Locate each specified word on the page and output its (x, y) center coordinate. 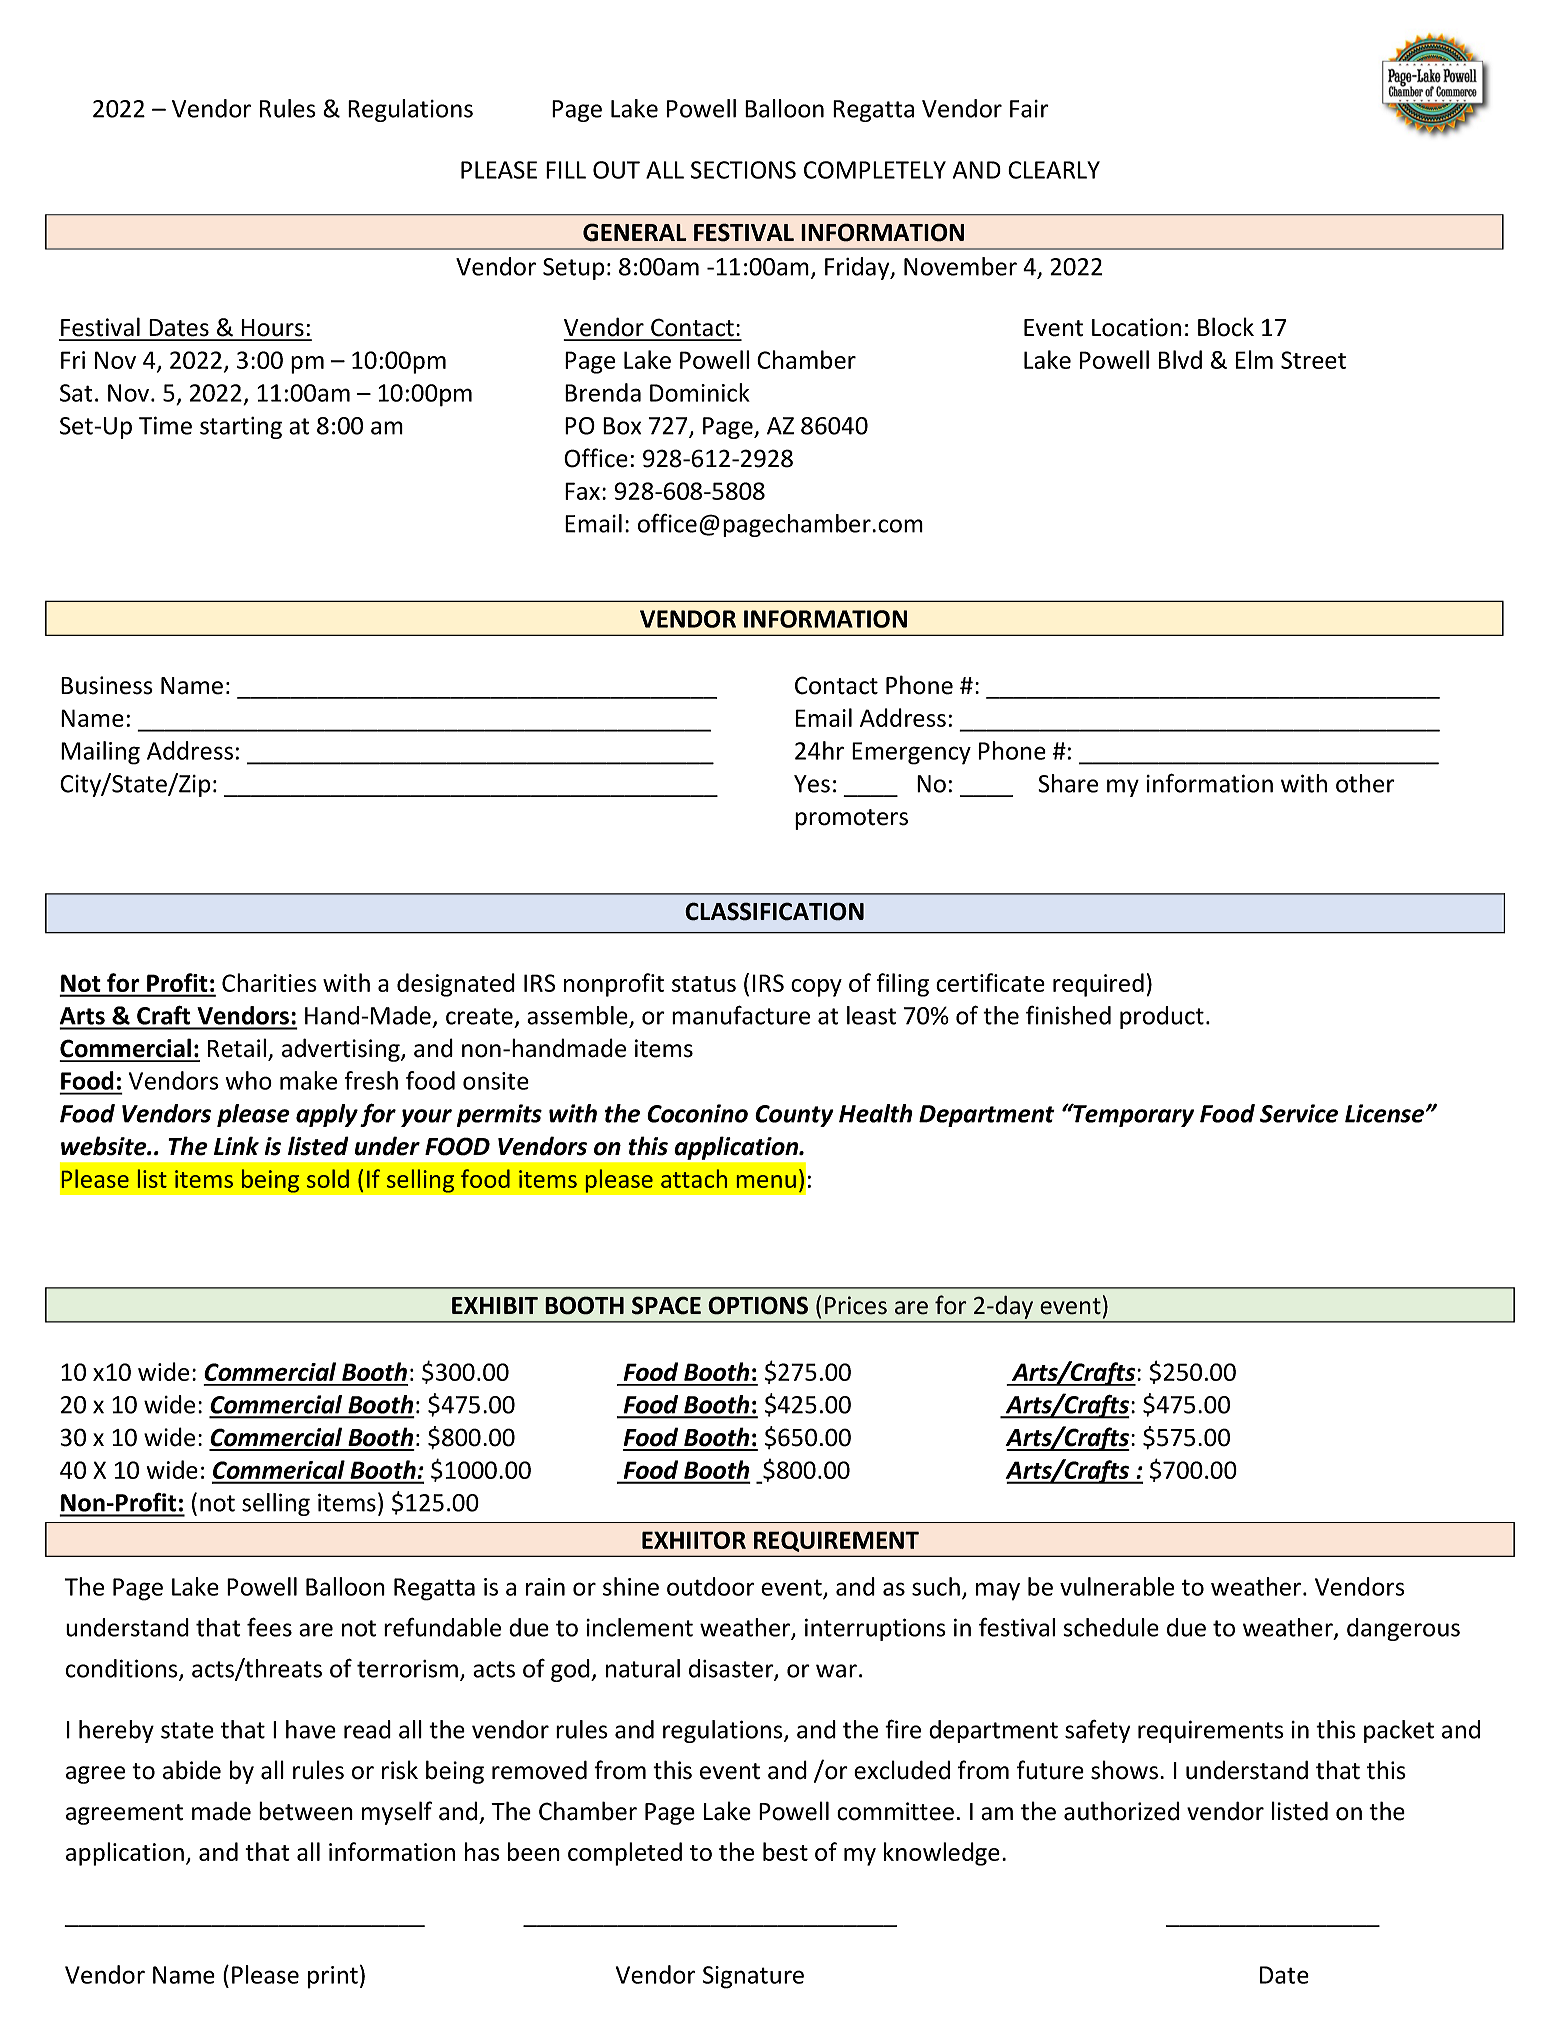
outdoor (710, 1586)
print (333, 1977)
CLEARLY (1054, 170)
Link (236, 1145)
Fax (582, 491)
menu (766, 1181)
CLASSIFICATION (774, 911)
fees (269, 1627)
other (1365, 783)
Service (1299, 1113)
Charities (269, 982)
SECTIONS (743, 170)
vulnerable (1117, 1586)
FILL (566, 170)
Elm (1254, 359)
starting (241, 428)
